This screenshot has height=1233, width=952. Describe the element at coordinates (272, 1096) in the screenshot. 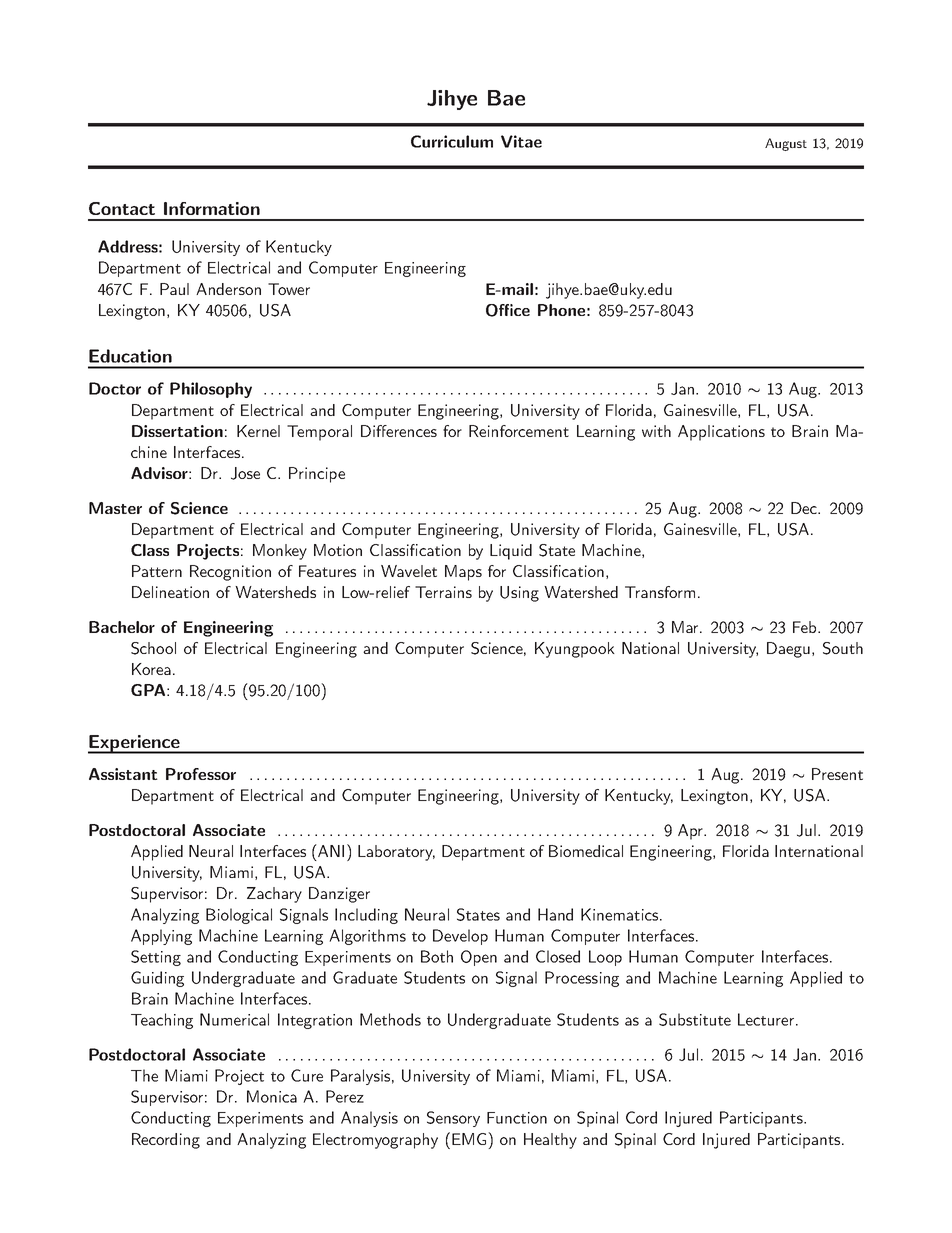

I see `Monica` at that location.
